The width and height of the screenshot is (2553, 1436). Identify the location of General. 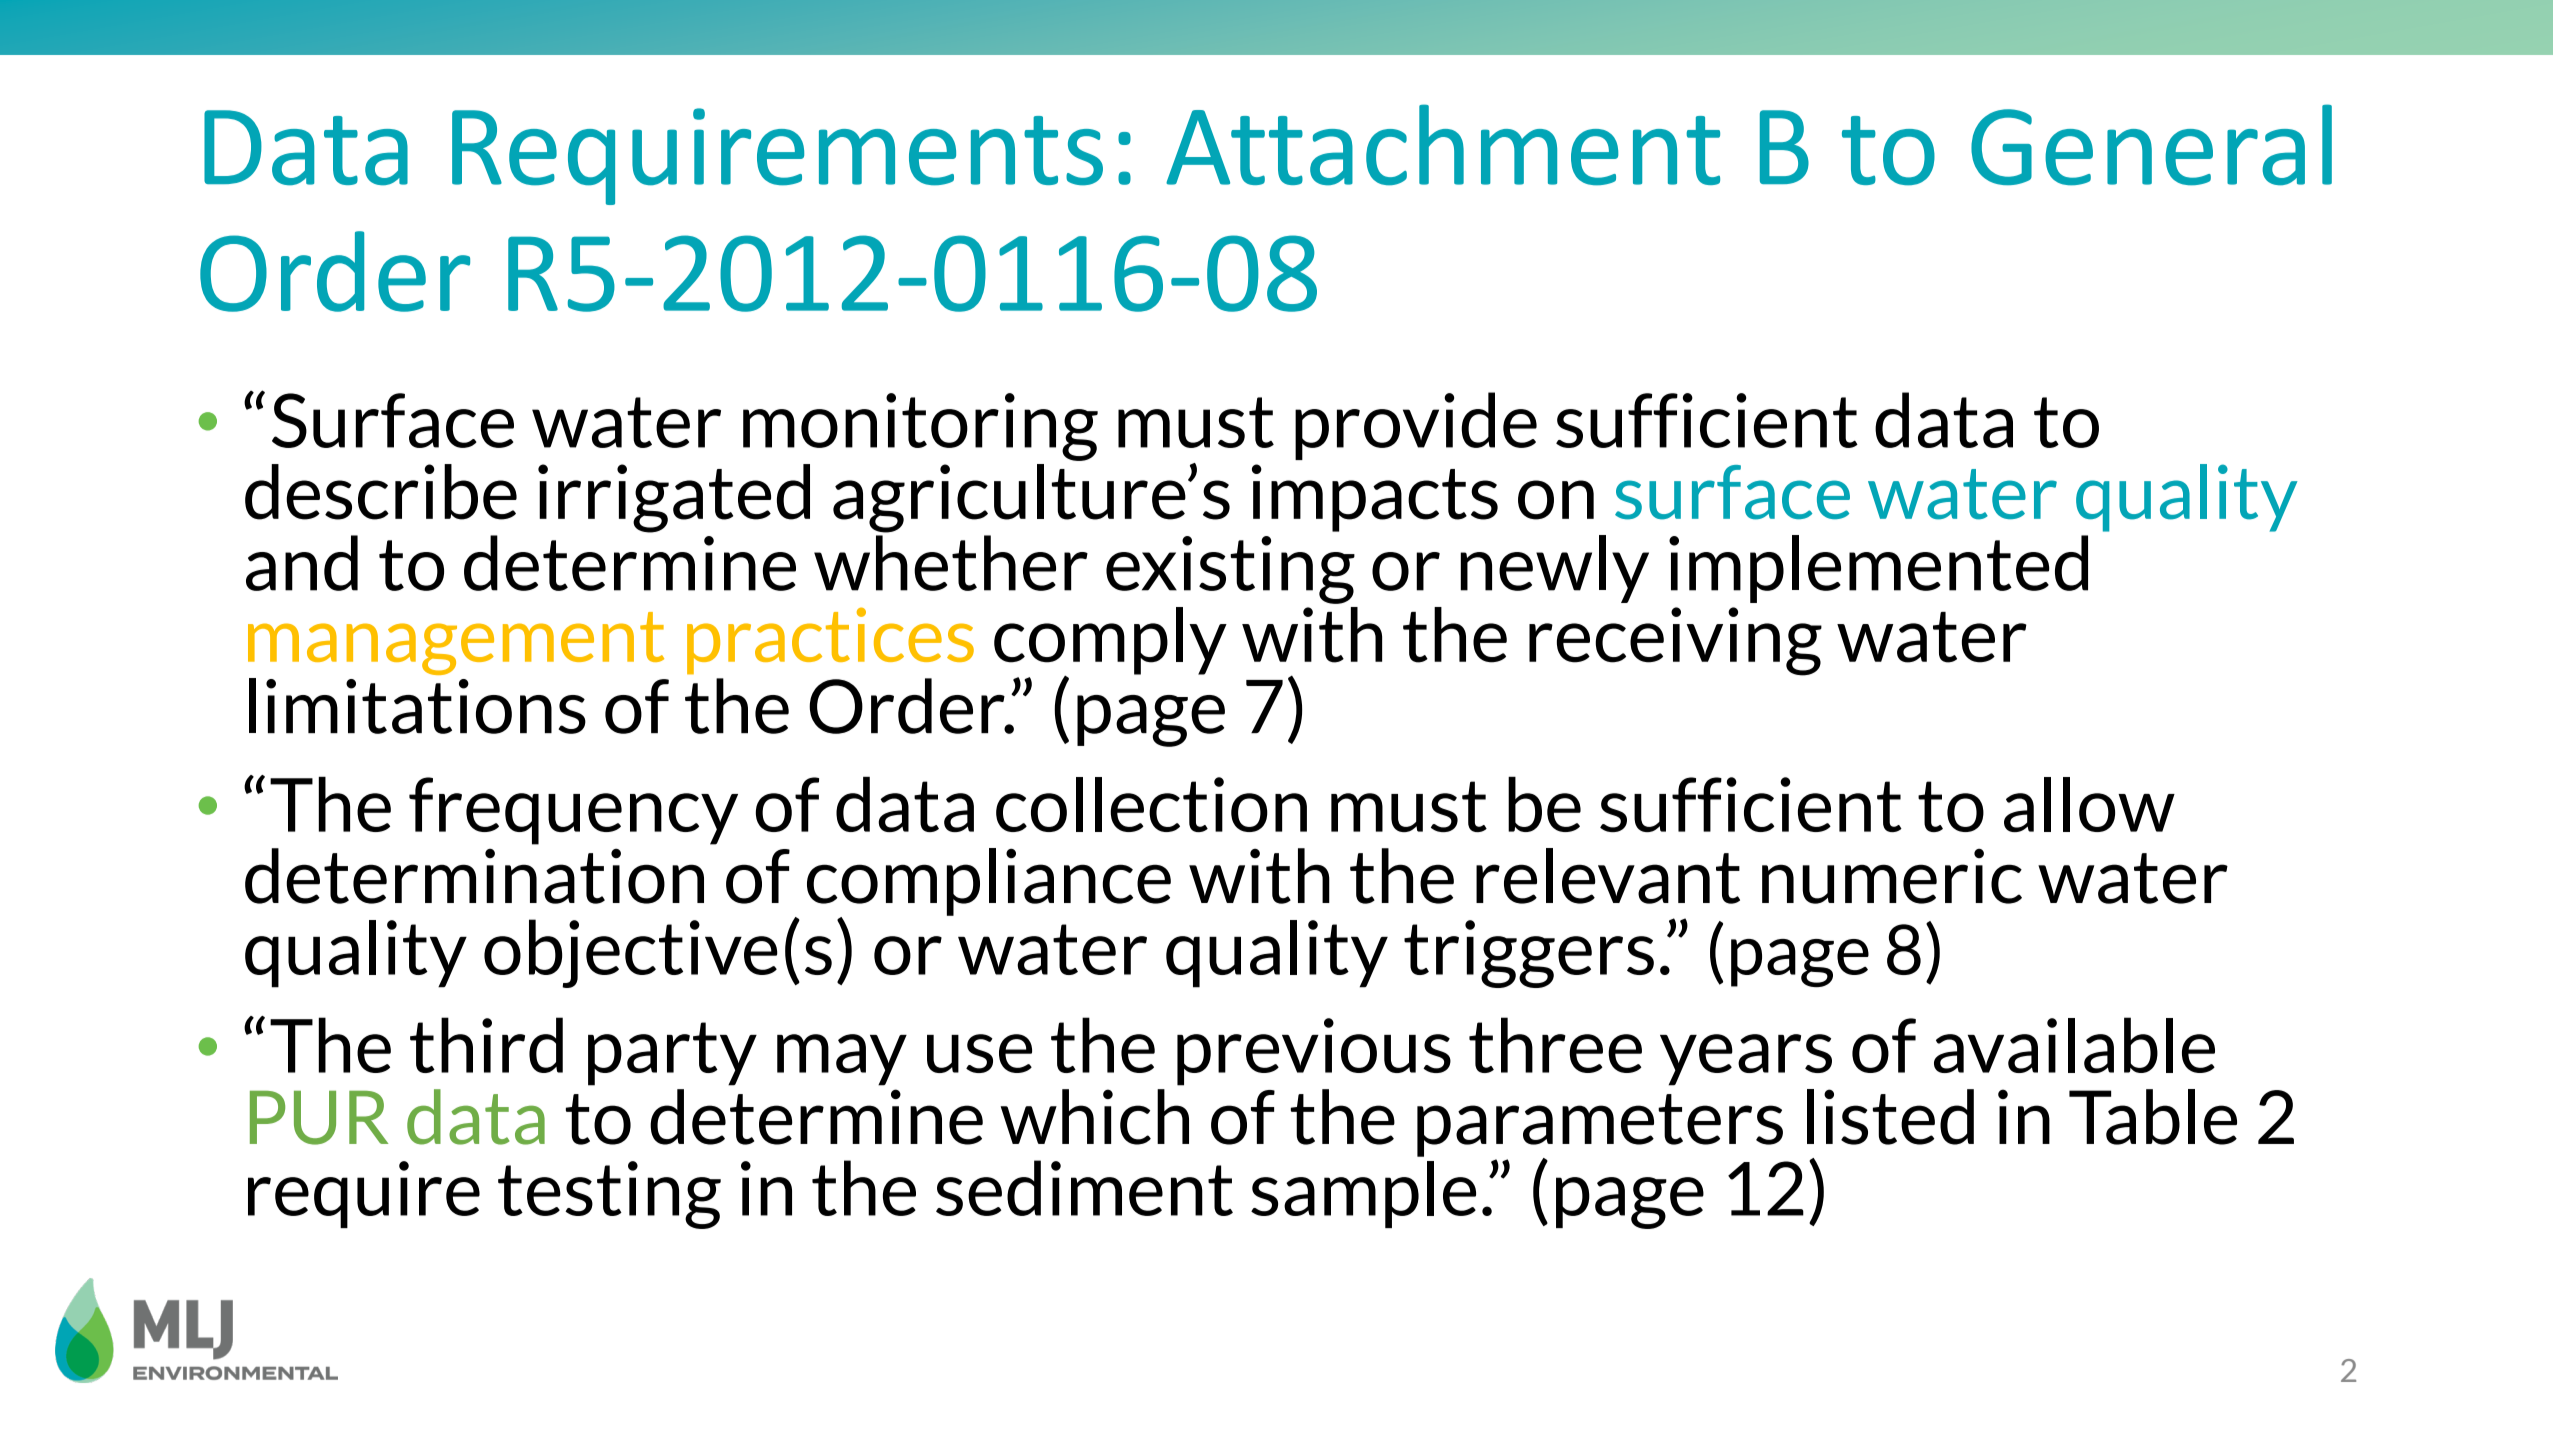
(2151, 145).
